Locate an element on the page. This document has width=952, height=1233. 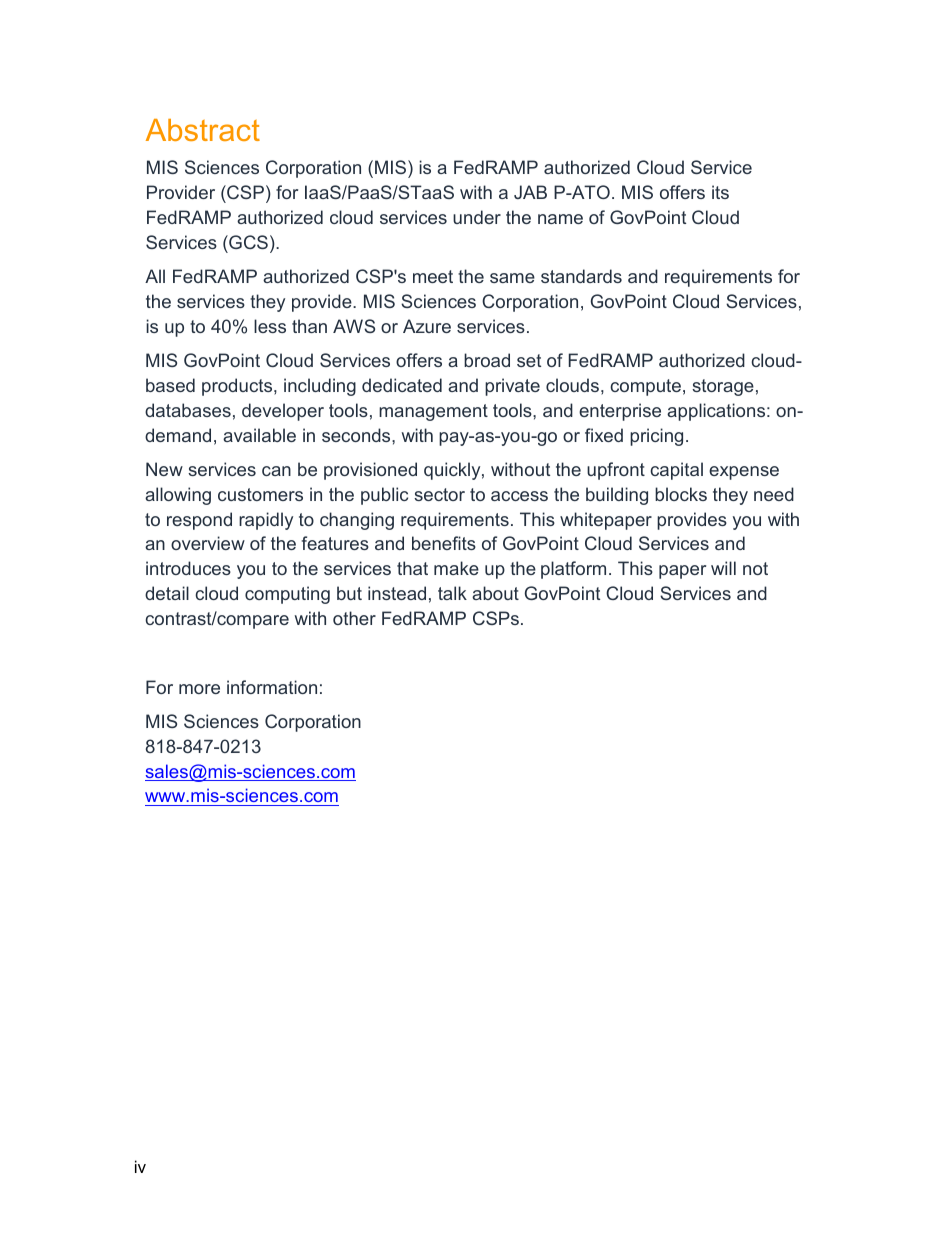
will is located at coordinates (723, 568).
